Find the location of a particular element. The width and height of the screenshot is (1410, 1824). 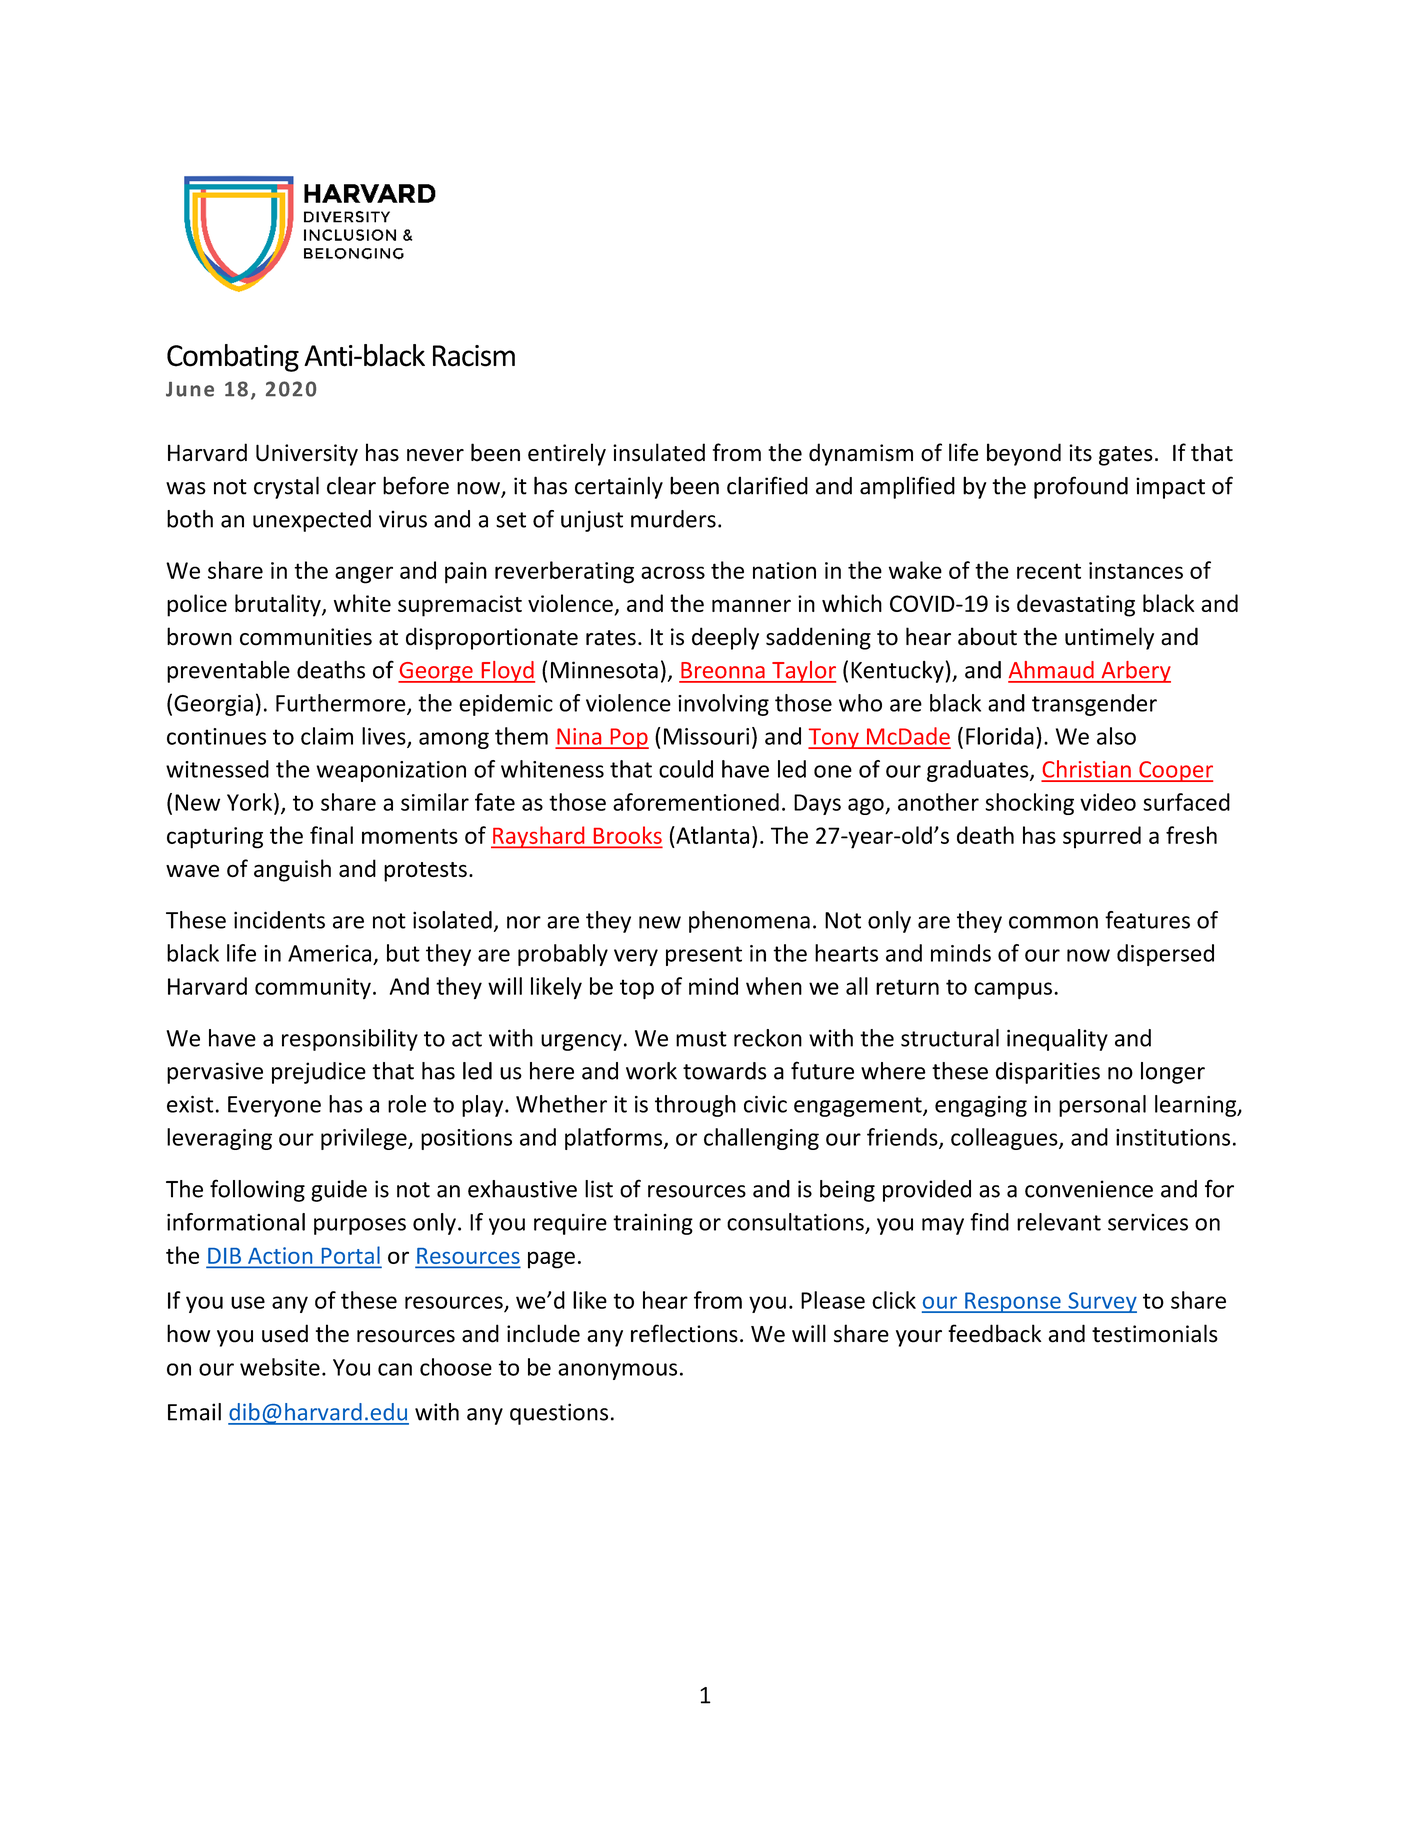

could is located at coordinates (686, 769).
